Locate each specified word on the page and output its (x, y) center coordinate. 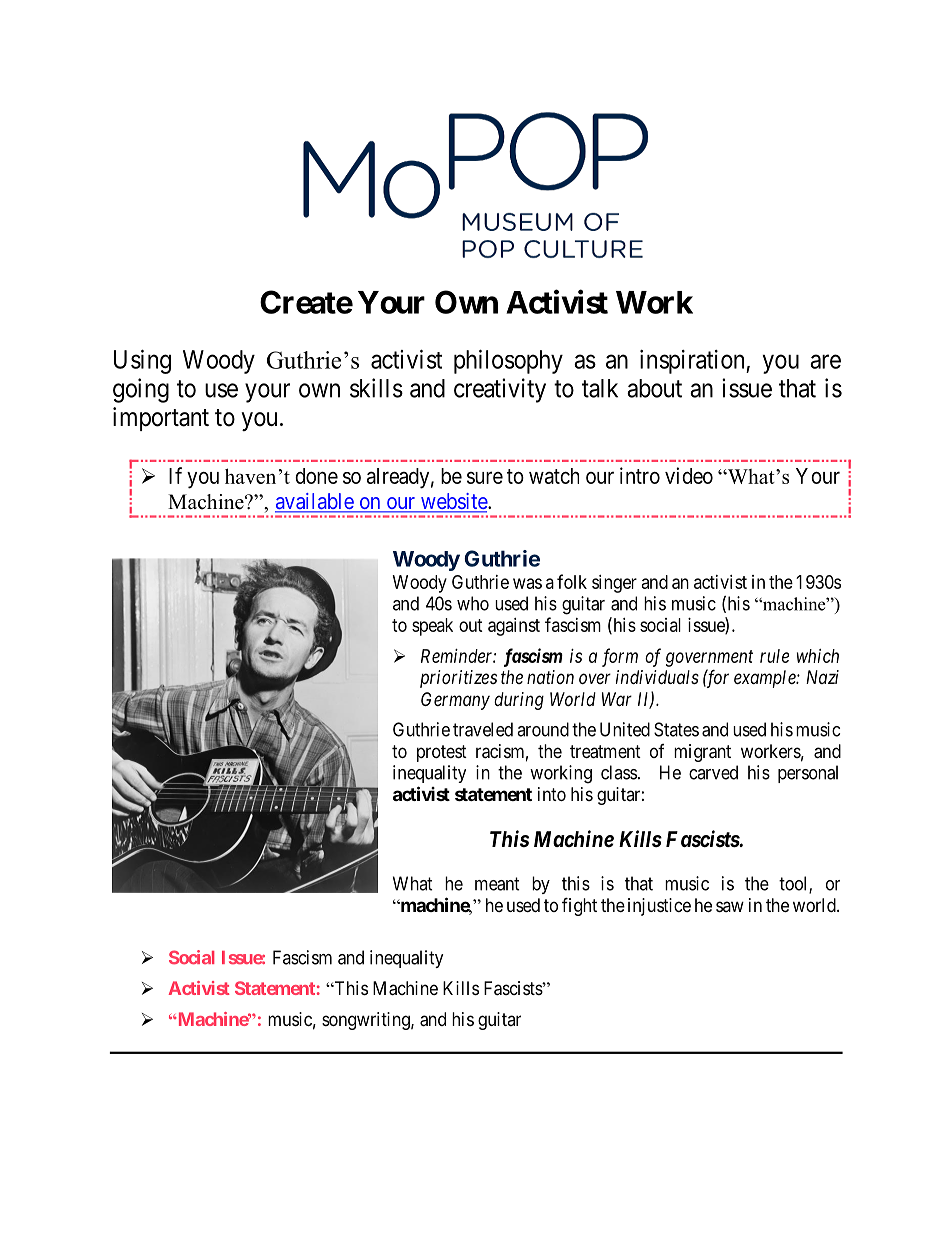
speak (432, 627)
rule (774, 656)
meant (497, 884)
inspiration (693, 362)
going (141, 390)
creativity (500, 390)
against (514, 627)
